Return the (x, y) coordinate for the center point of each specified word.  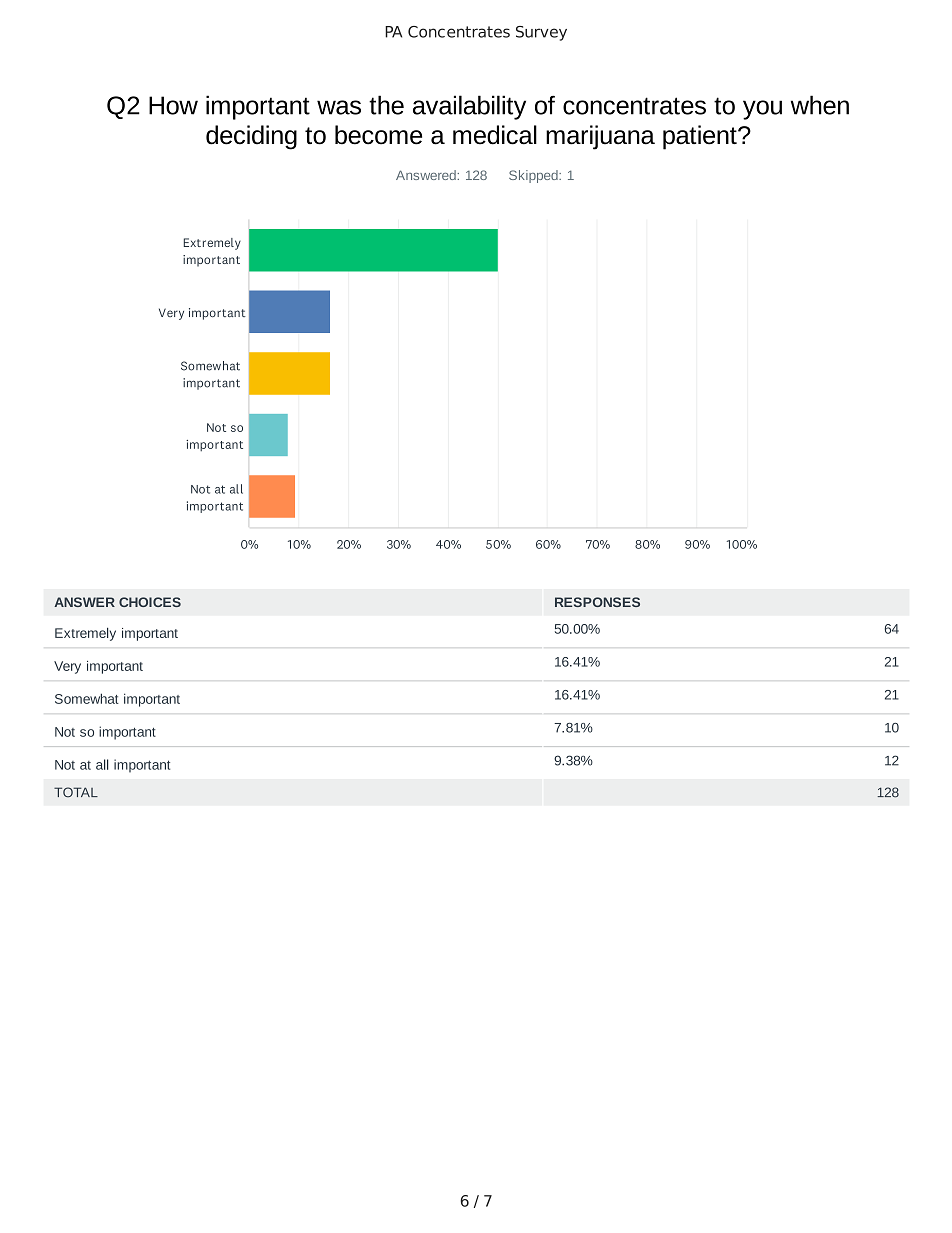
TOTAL (76, 792)
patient (701, 137)
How (173, 105)
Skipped (534, 176)
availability (469, 107)
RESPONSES (597, 602)
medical (495, 135)
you (762, 110)
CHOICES (150, 602)
